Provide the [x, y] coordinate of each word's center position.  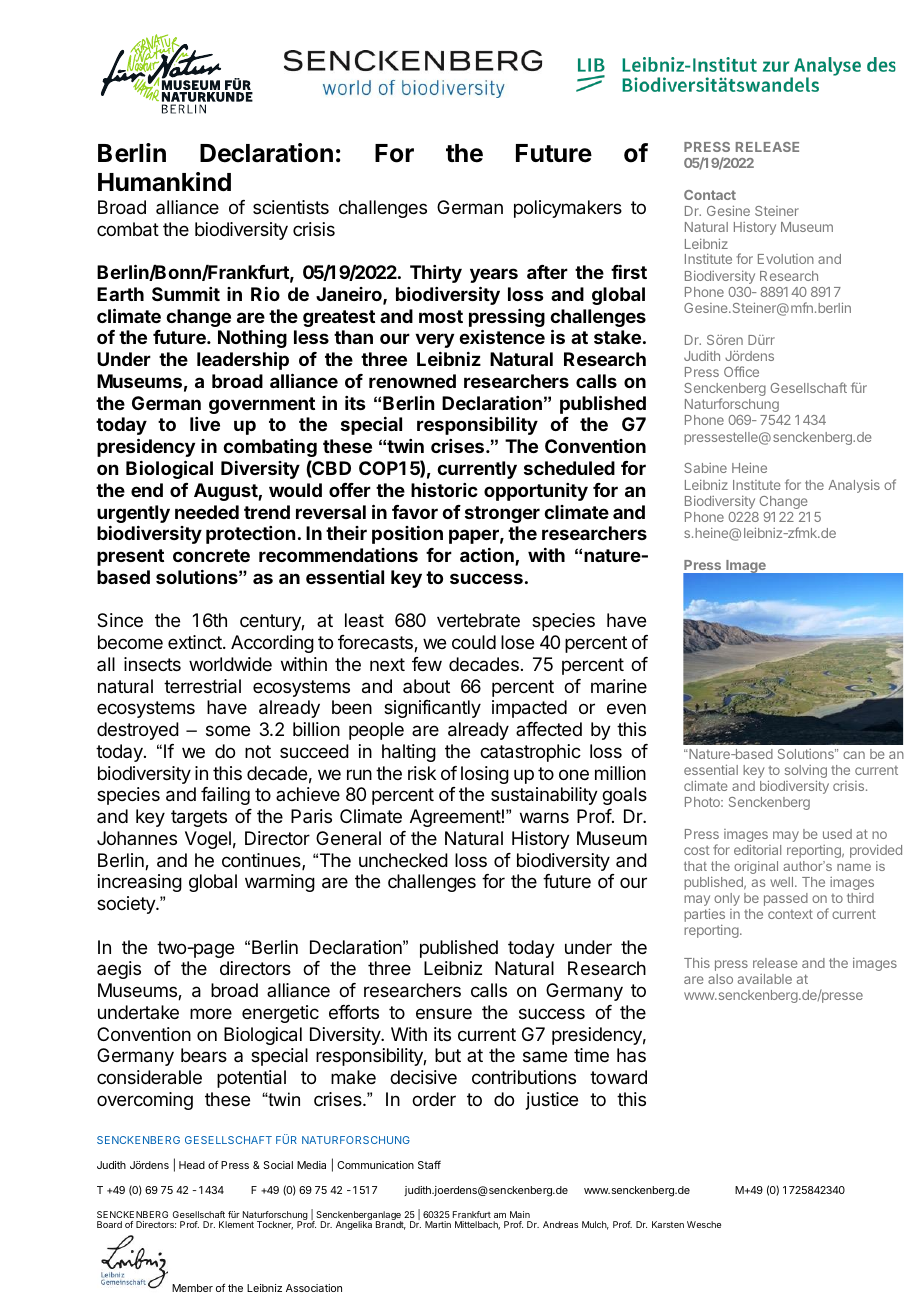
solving [806, 773]
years [494, 275]
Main [520, 1214]
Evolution [786, 259]
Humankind [164, 182]
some [228, 730]
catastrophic [530, 753]
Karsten [668, 1224]
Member [192, 1288]
